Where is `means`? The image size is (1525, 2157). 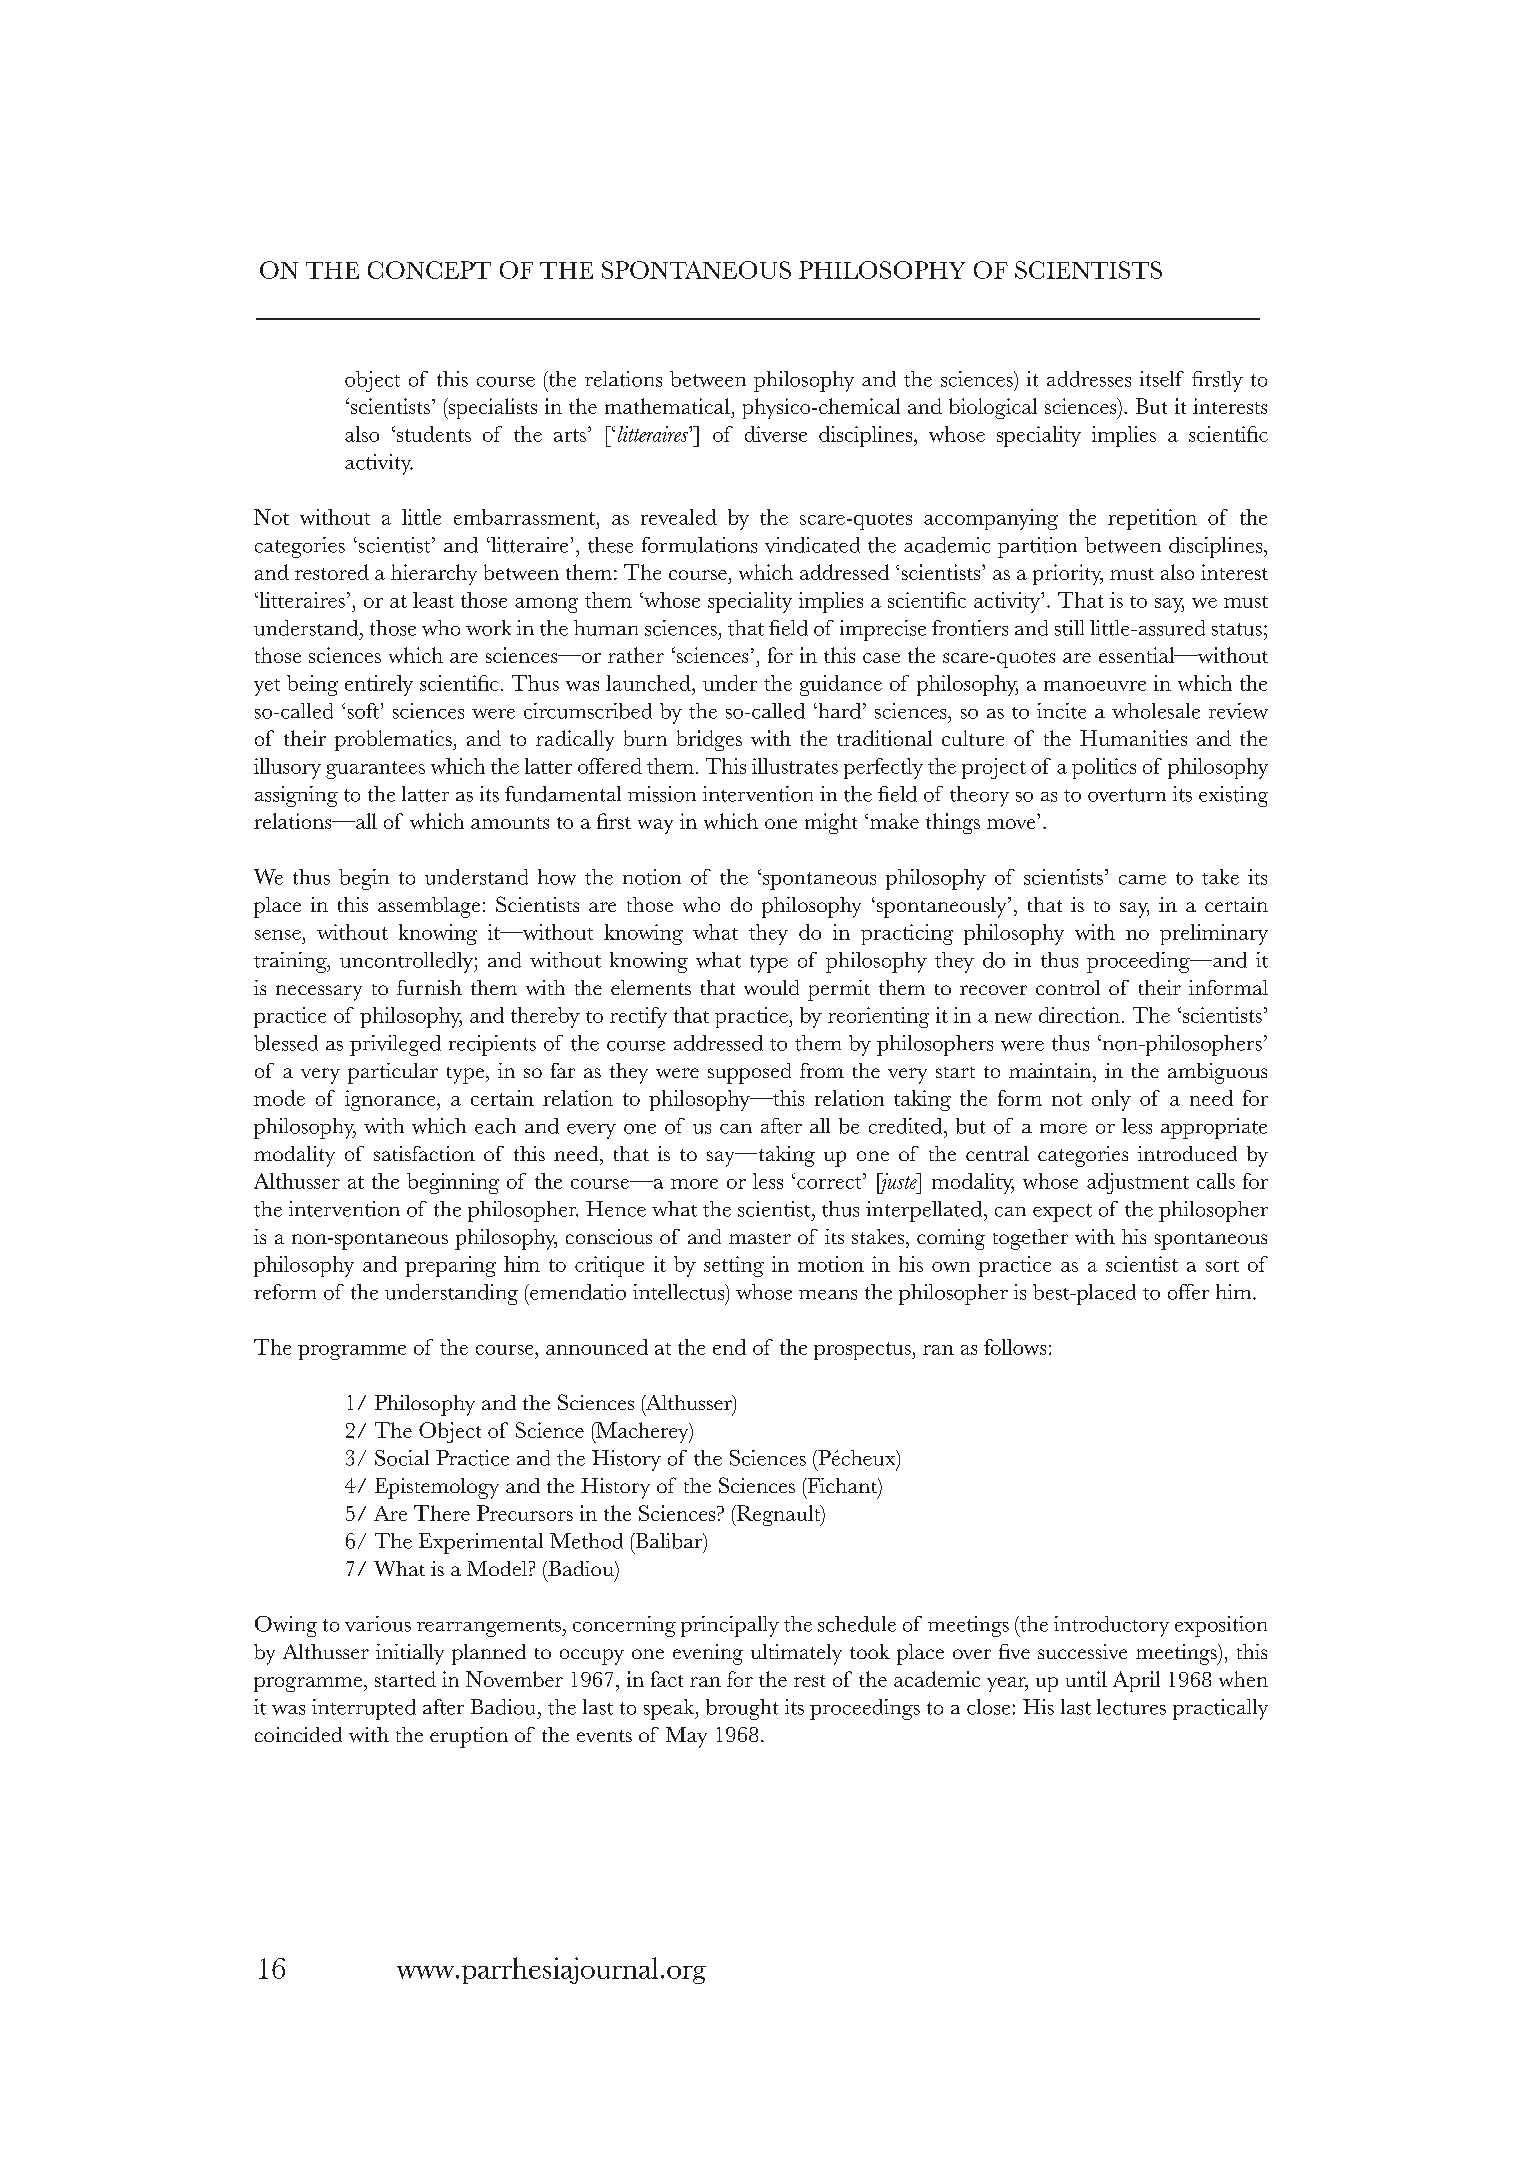
means is located at coordinates (828, 1295).
